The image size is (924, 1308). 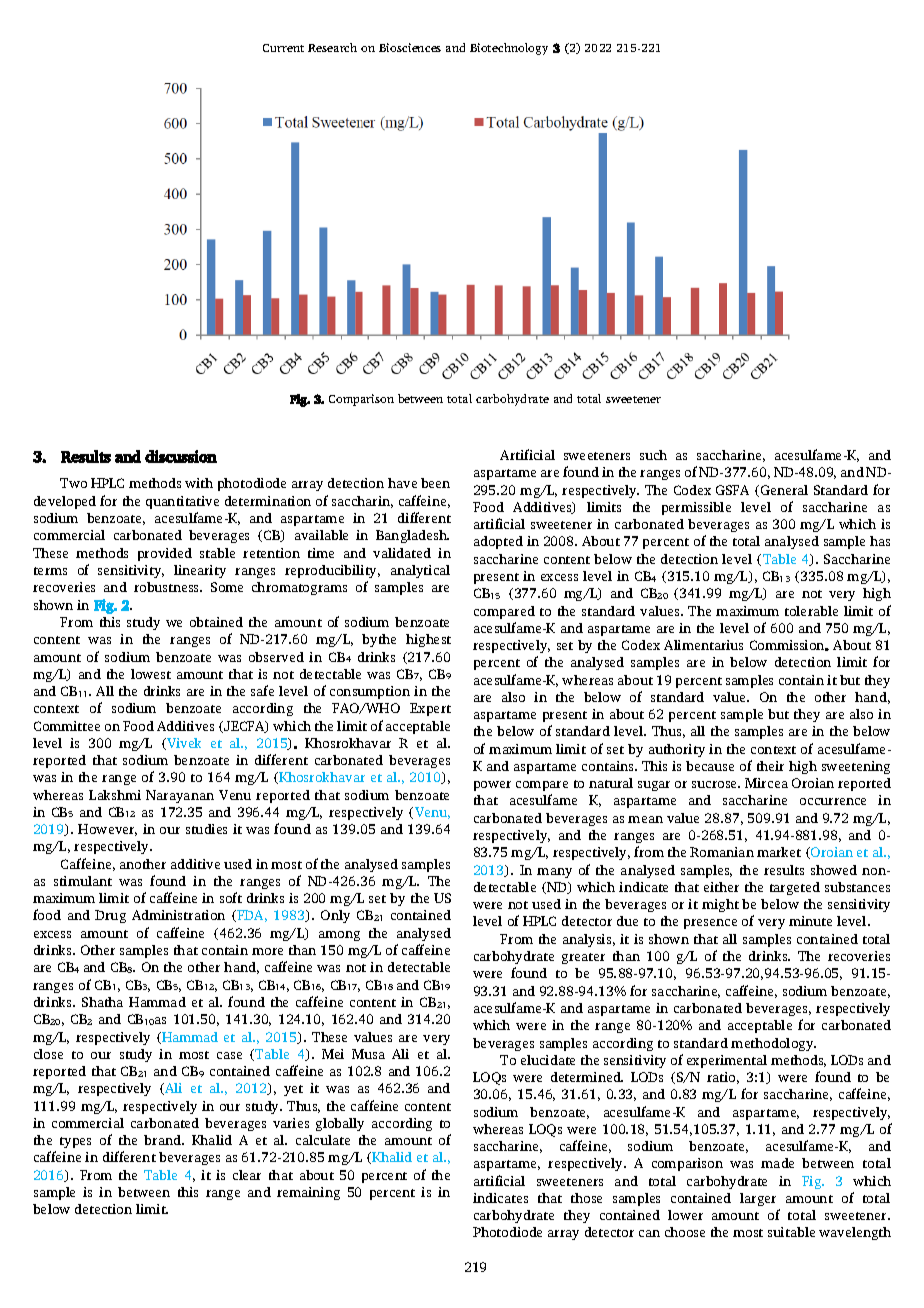 I want to click on larger, so click(x=758, y=1199).
